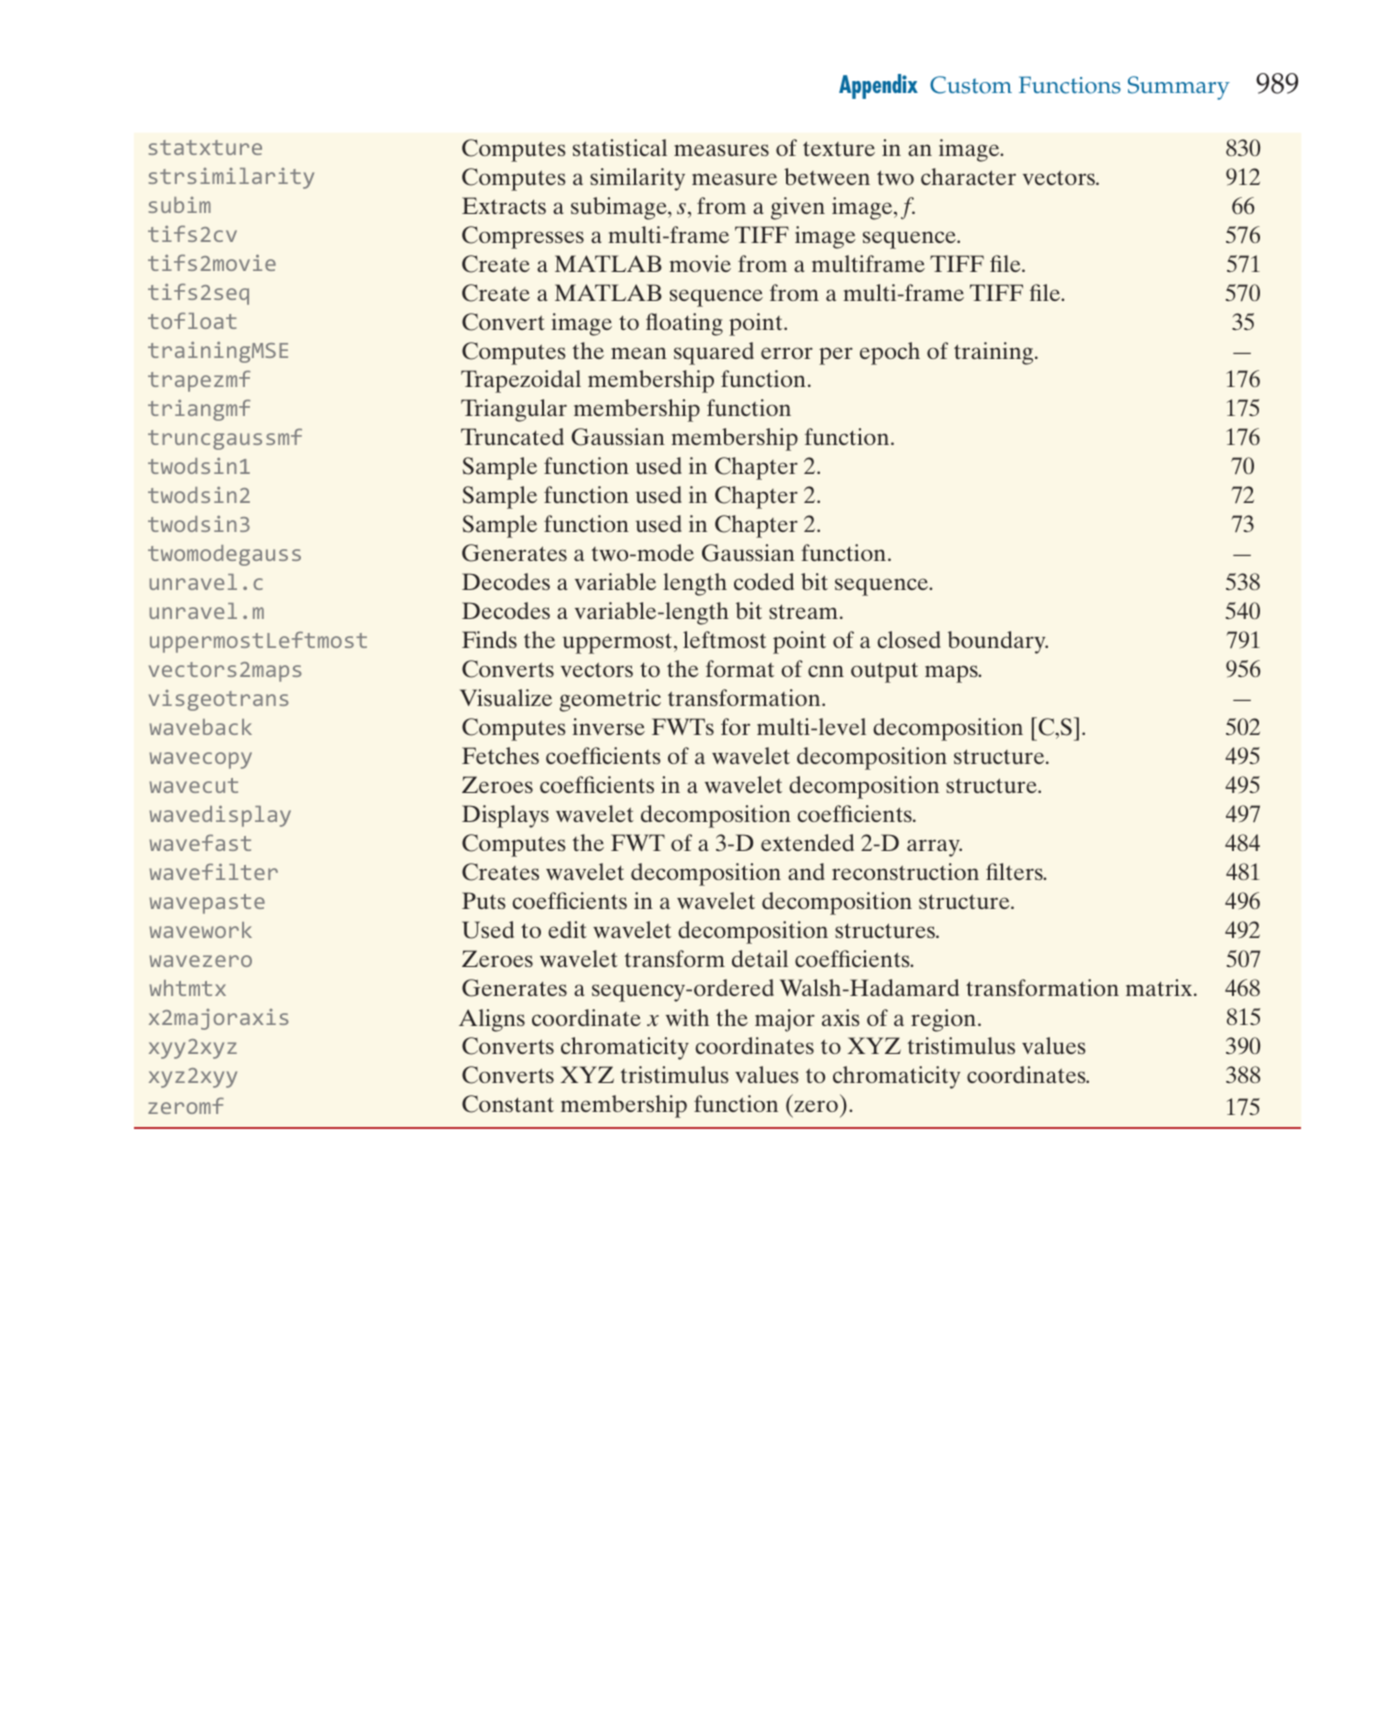 This image has height=1725, width=1394. What do you see at coordinates (608, 726) in the image?
I see `inverse` at bounding box center [608, 726].
